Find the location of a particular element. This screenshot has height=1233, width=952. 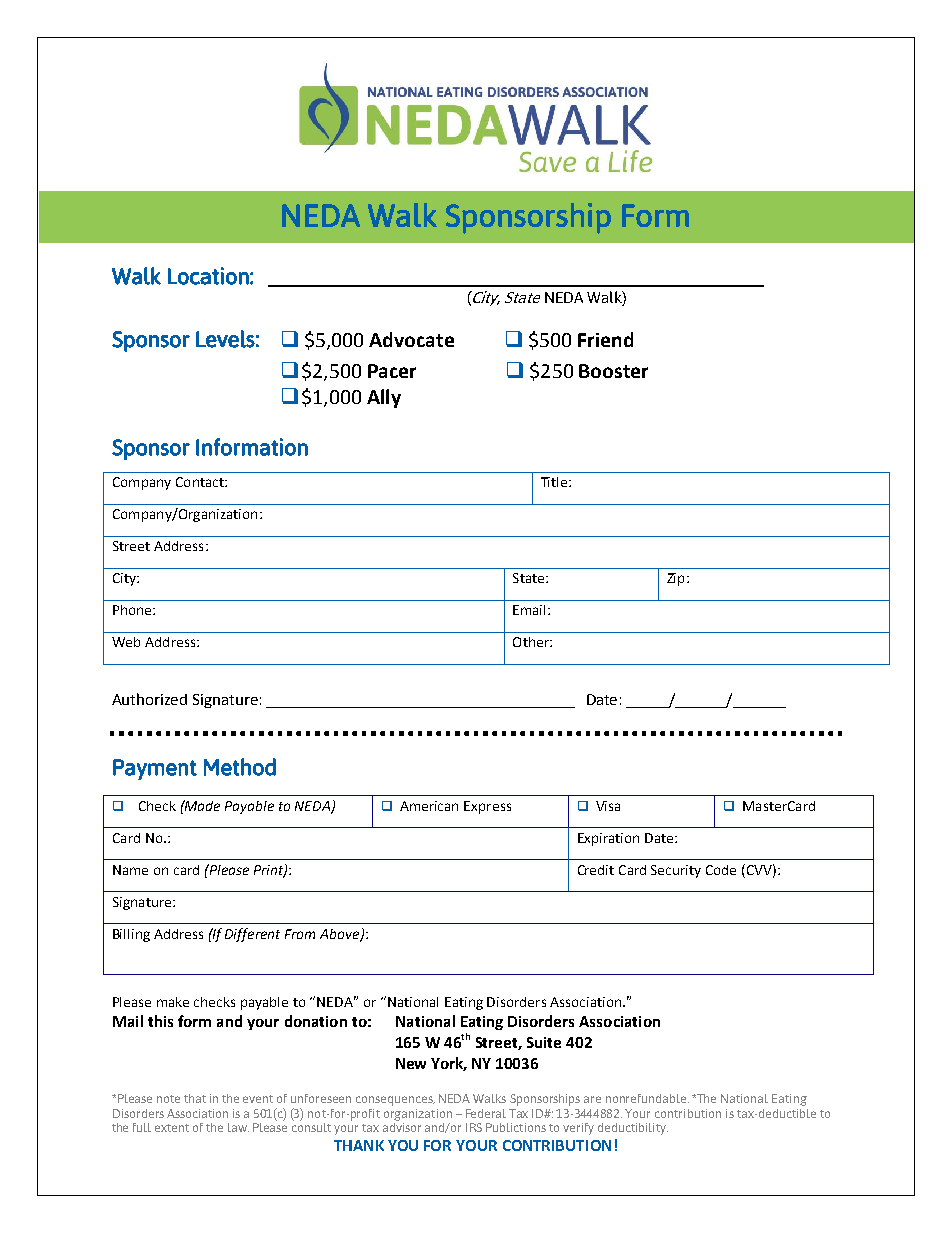

American is located at coordinates (429, 806).
